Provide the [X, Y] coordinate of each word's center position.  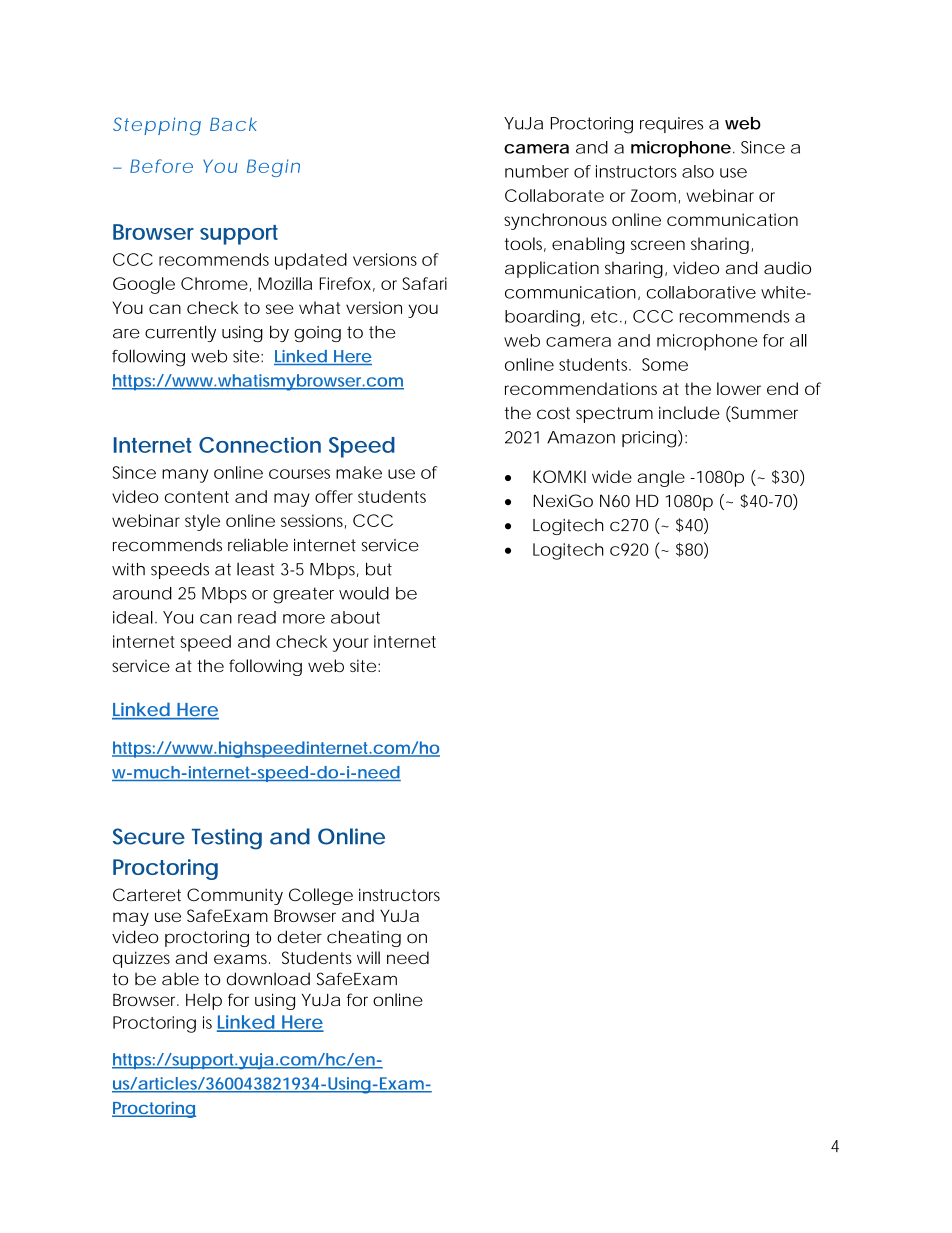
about [355, 617]
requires [671, 125]
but [379, 569]
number [537, 171]
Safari [424, 283]
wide [612, 476]
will [368, 957]
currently [180, 333]
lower [739, 388]
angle [661, 478]
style [202, 522]
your [351, 645]
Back [233, 124]
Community [235, 896]
